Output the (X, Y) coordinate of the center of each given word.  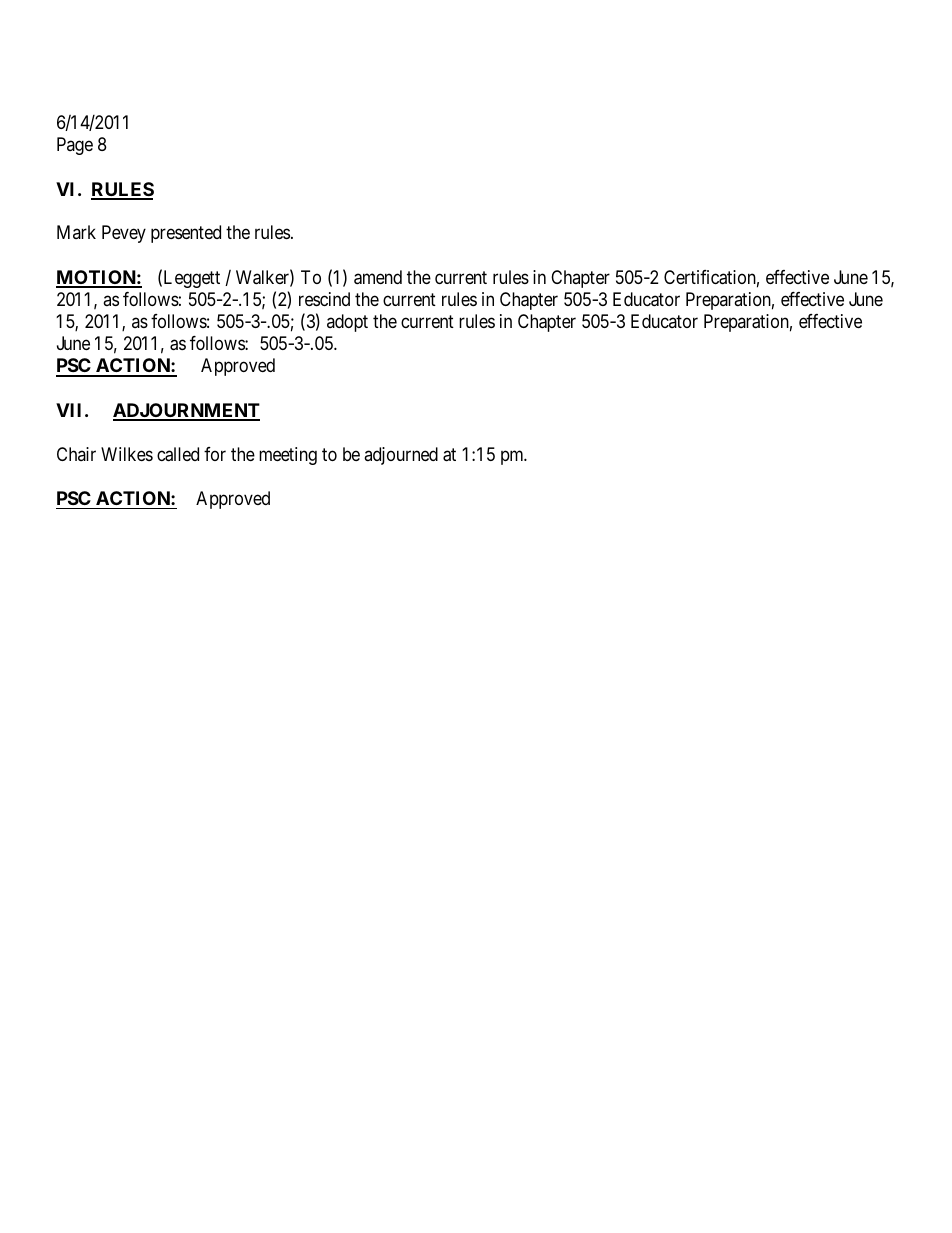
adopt (347, 323)
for (215, 454)
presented (186, 234)
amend (378, 277)
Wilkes (127, 454)
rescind (324, 299)
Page (75, 146)
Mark (76, 232)
